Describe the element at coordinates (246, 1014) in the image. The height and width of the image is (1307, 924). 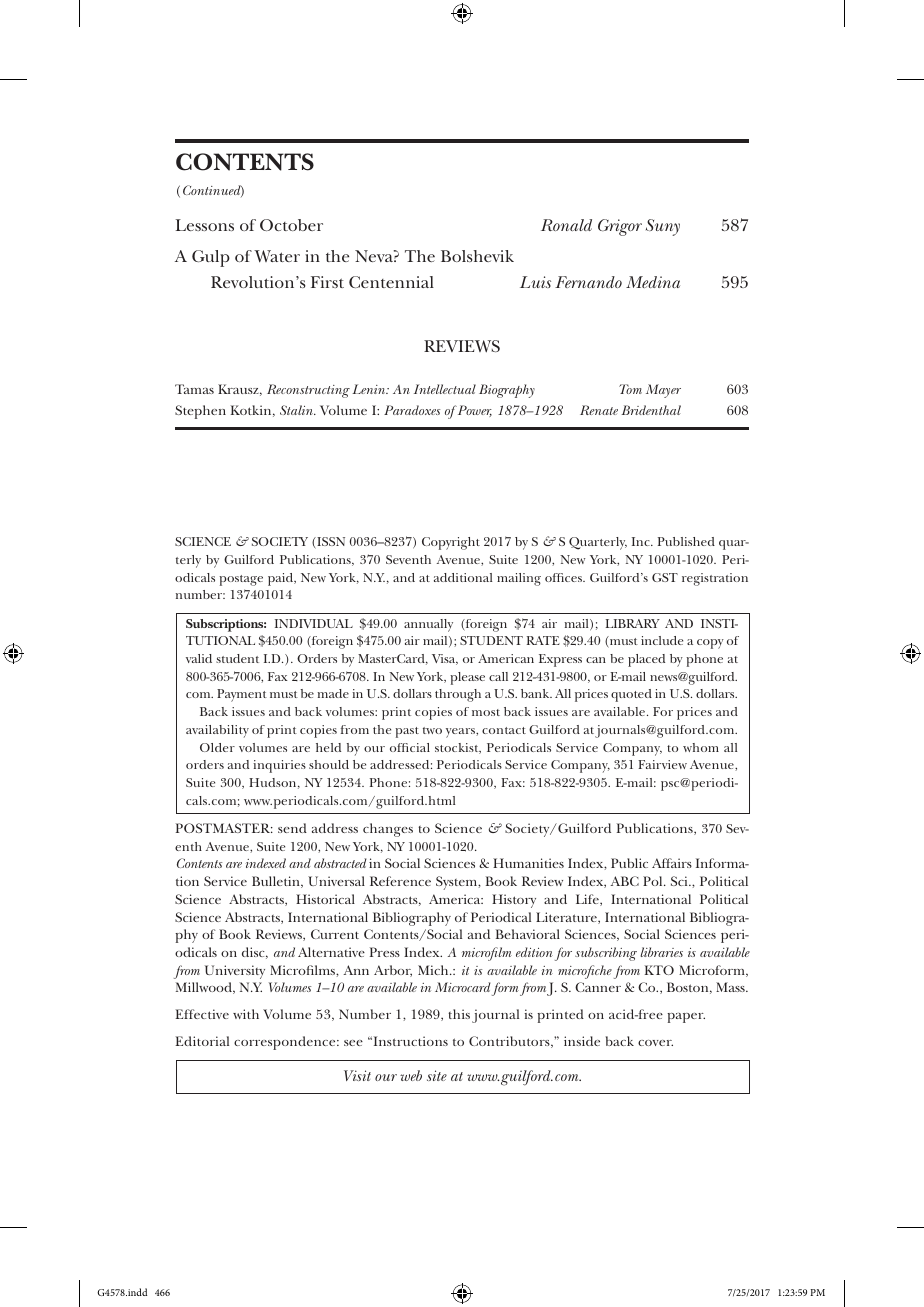
I see `with` at that location.
